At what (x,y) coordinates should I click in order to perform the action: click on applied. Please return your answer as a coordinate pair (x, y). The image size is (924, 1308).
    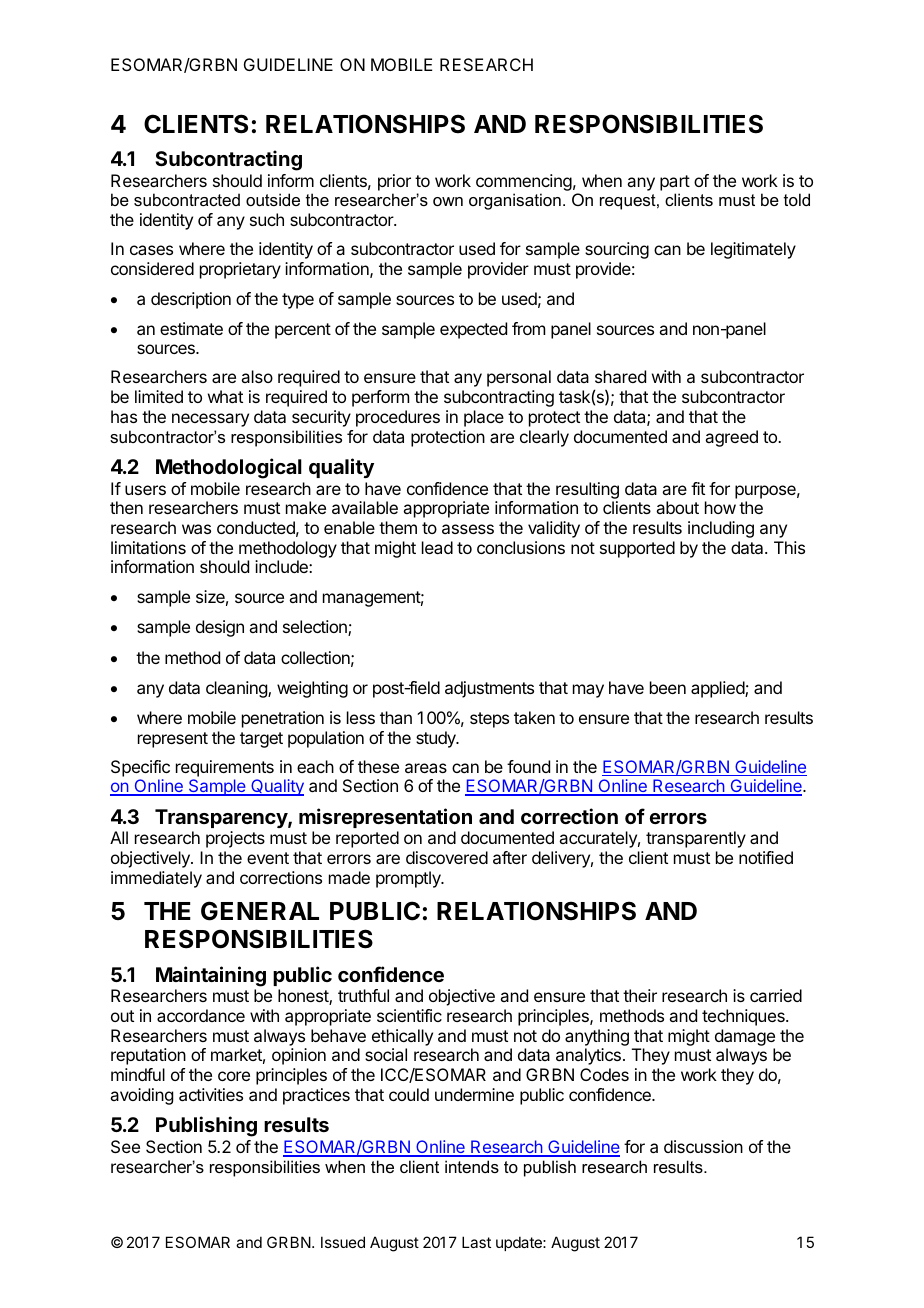
    Looking at the image, I should click on (718, 689).
